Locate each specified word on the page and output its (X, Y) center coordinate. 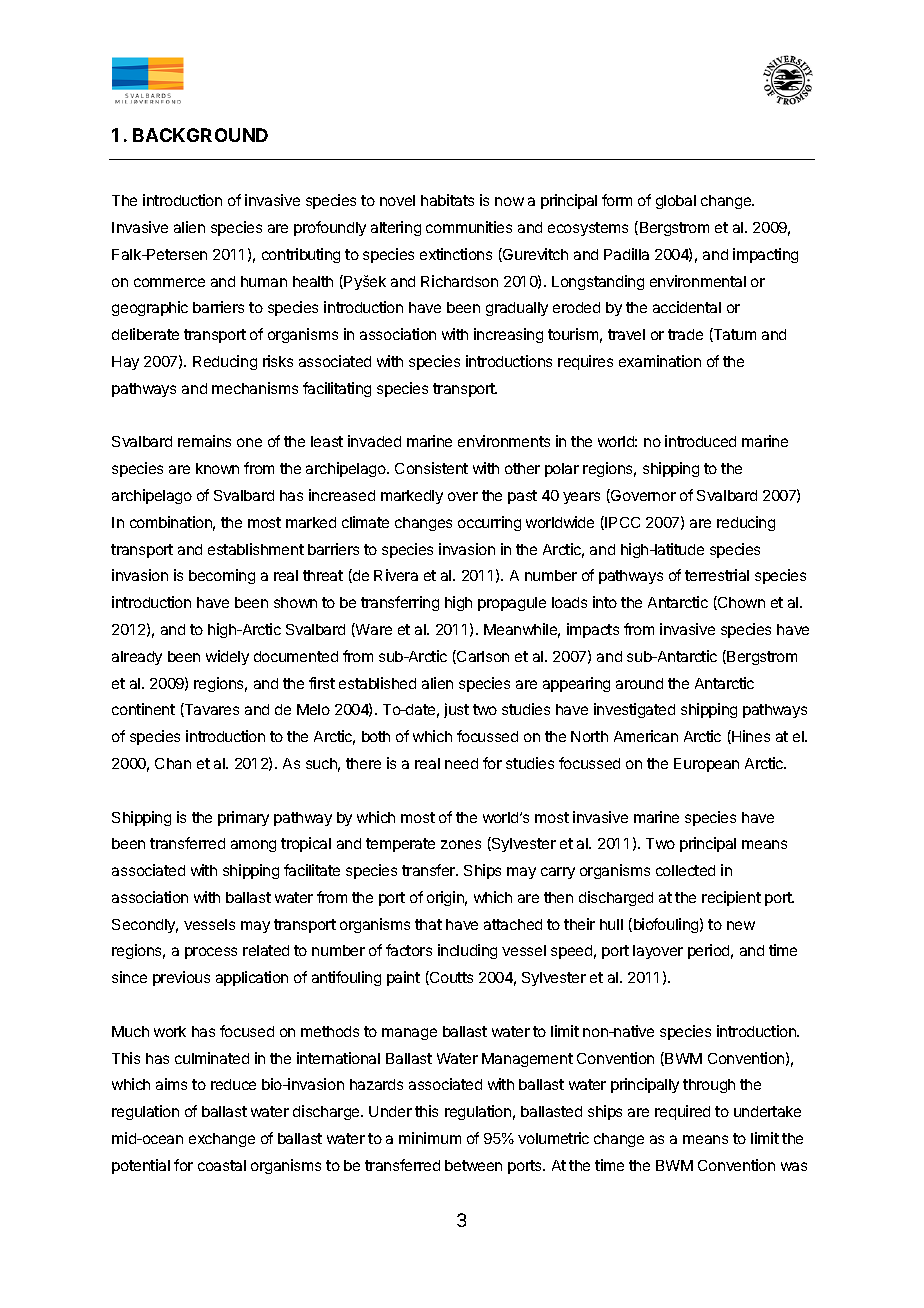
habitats (447, 200)
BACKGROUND (200, 135)
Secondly (145, 926)
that (428, 924)
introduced (700, 441)
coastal (222, 1165)
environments (504, 441)
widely (227, 657)
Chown (740, 603)
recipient (731, 898)
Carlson (482, 657)
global (676, 202)
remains (204, 441)
